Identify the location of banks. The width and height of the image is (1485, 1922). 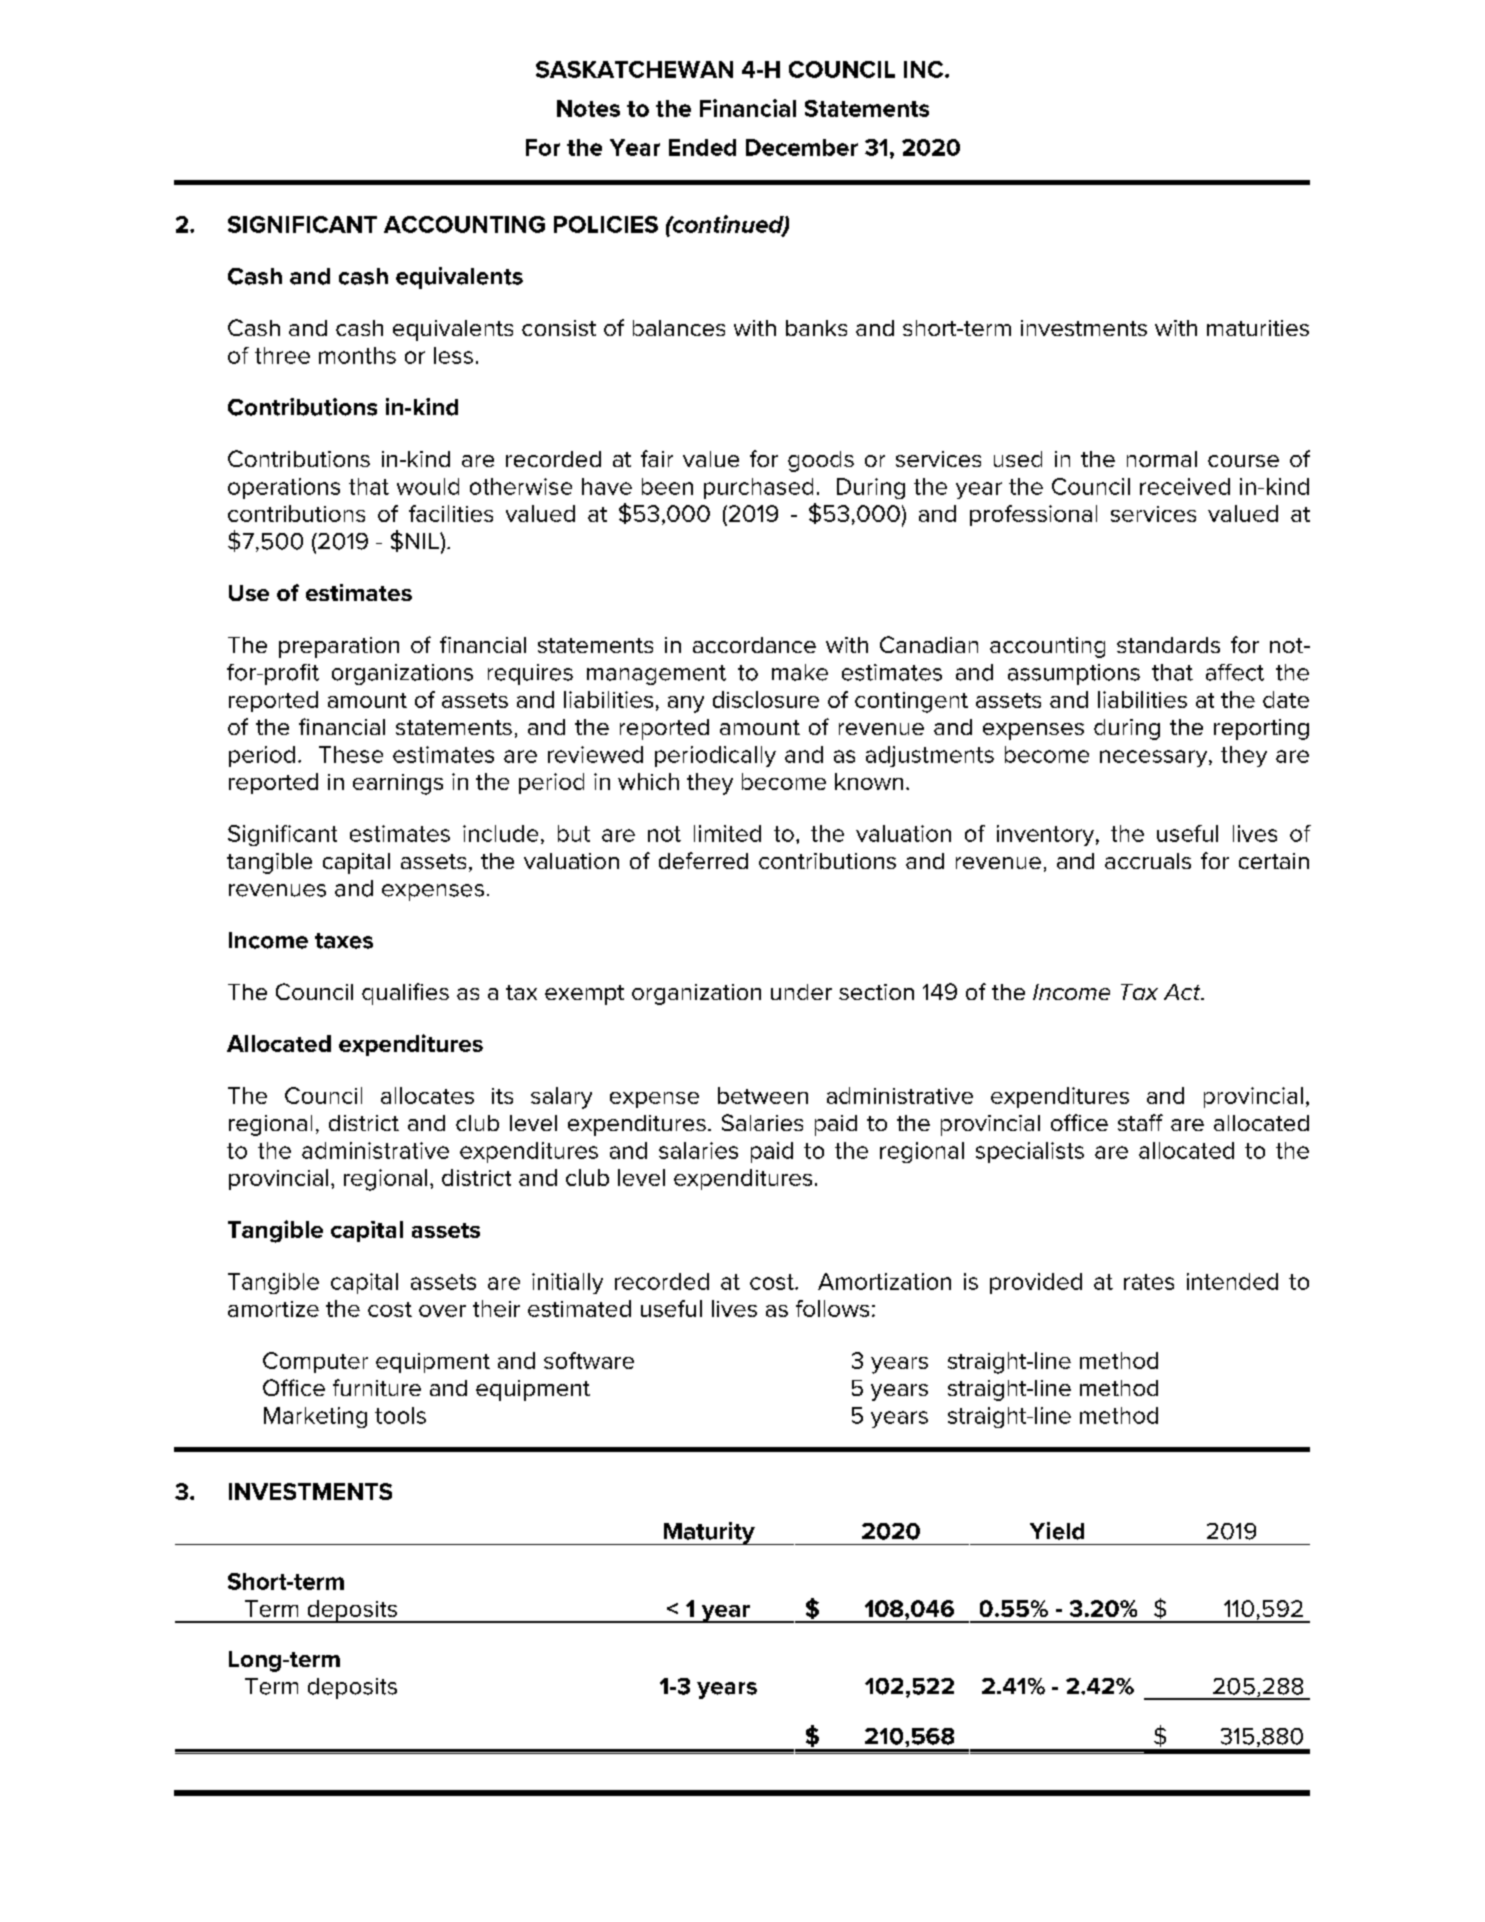
(816, 328).
